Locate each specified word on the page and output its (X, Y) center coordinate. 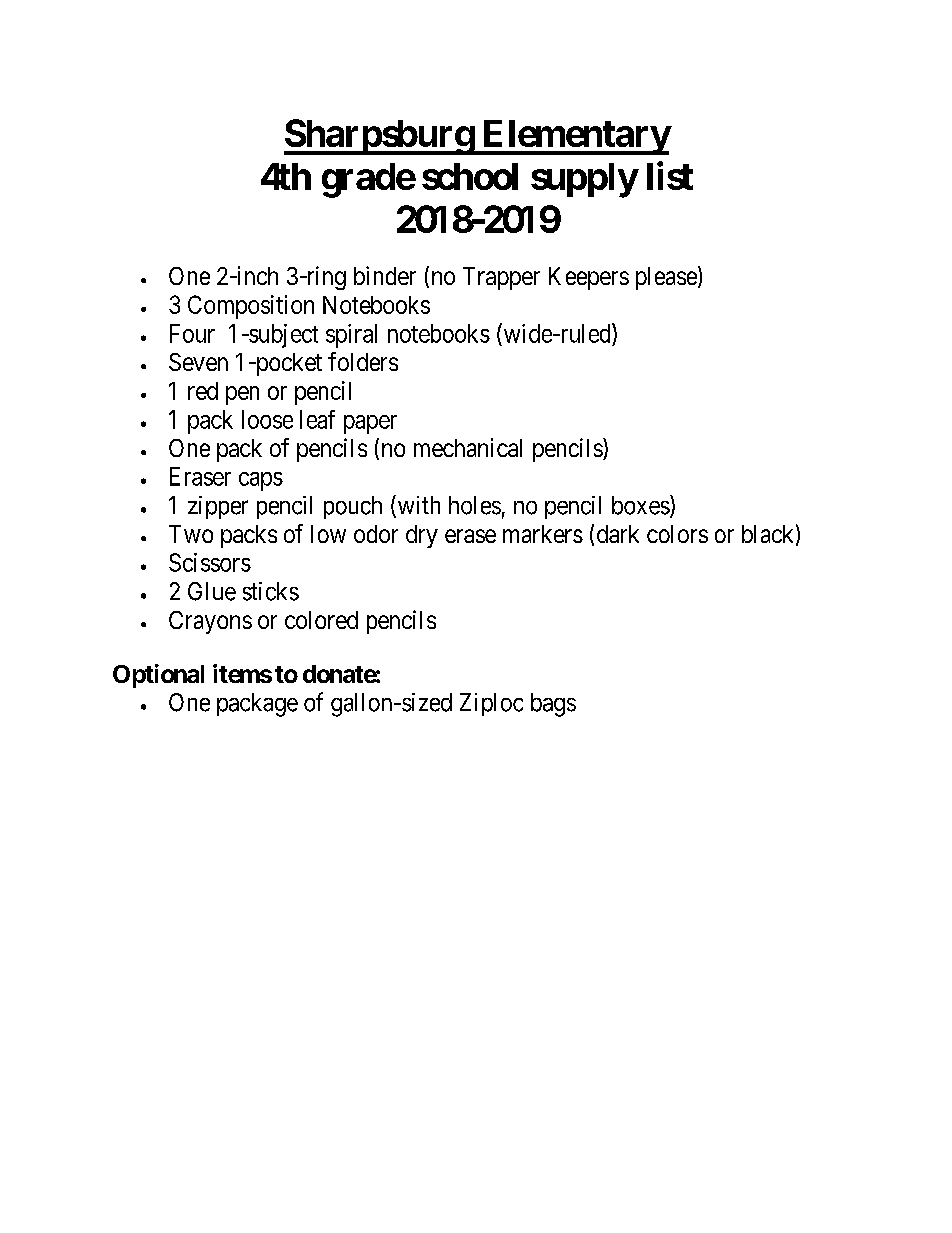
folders (363, 361)
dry (422, 536)
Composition (251, 307)
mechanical (468, 447)
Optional (158, 676)
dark (618, 534)
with (417, 506)
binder (385, 275)
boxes (641, 505)
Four (192, 333)
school (470, 176)
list (670, 176)
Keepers (589, 278)
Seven (198, 362)
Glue (212, 591)
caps (261, 481)
